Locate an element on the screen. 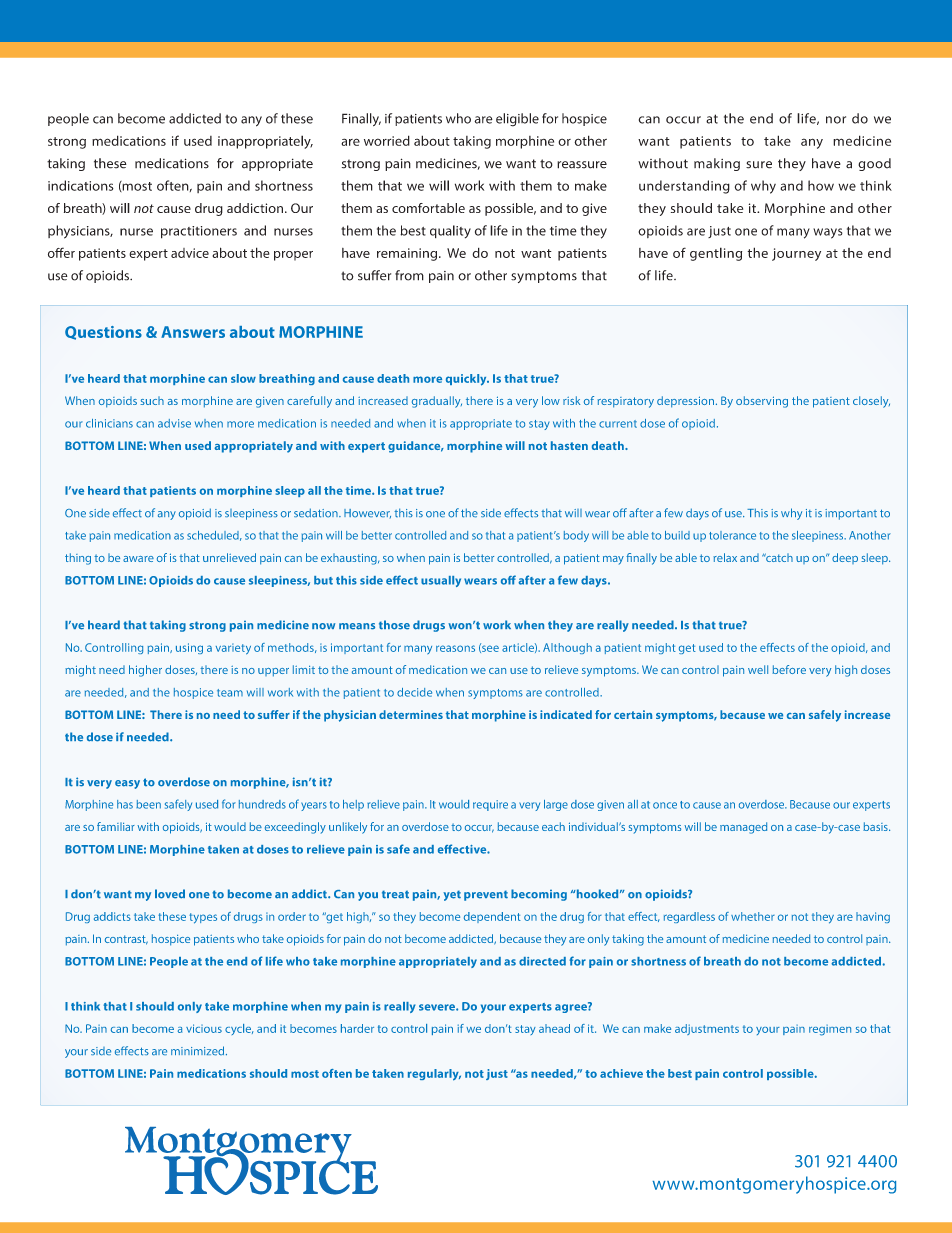 The height and width of the screenshot is (1233, 952). ahead is located at coordinates (554, 1028).
